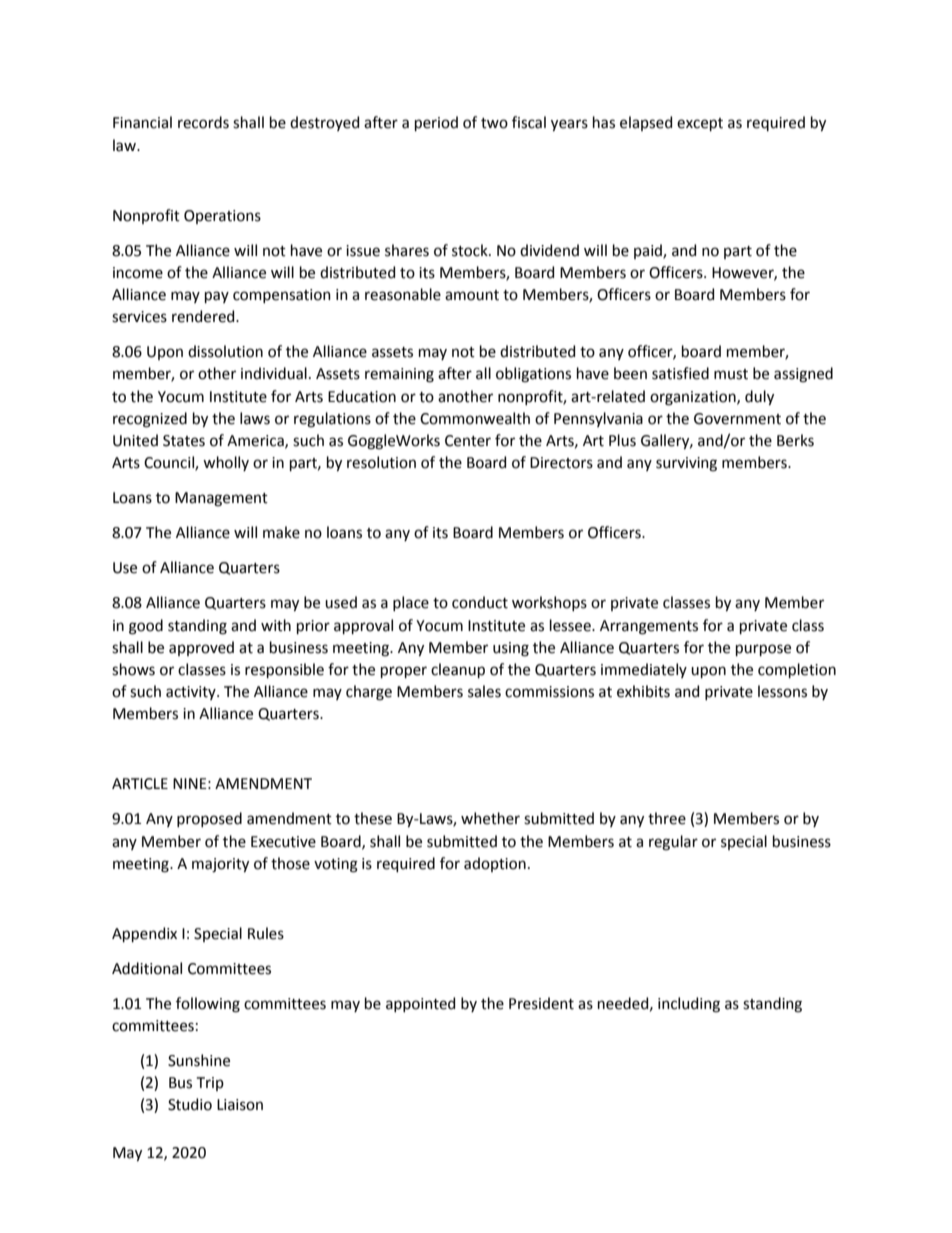 Image resolution: width=952 pixels, height=1233 pixels. Describe the element at coordinates (494, 123) in the page. I see `two` at that location.
